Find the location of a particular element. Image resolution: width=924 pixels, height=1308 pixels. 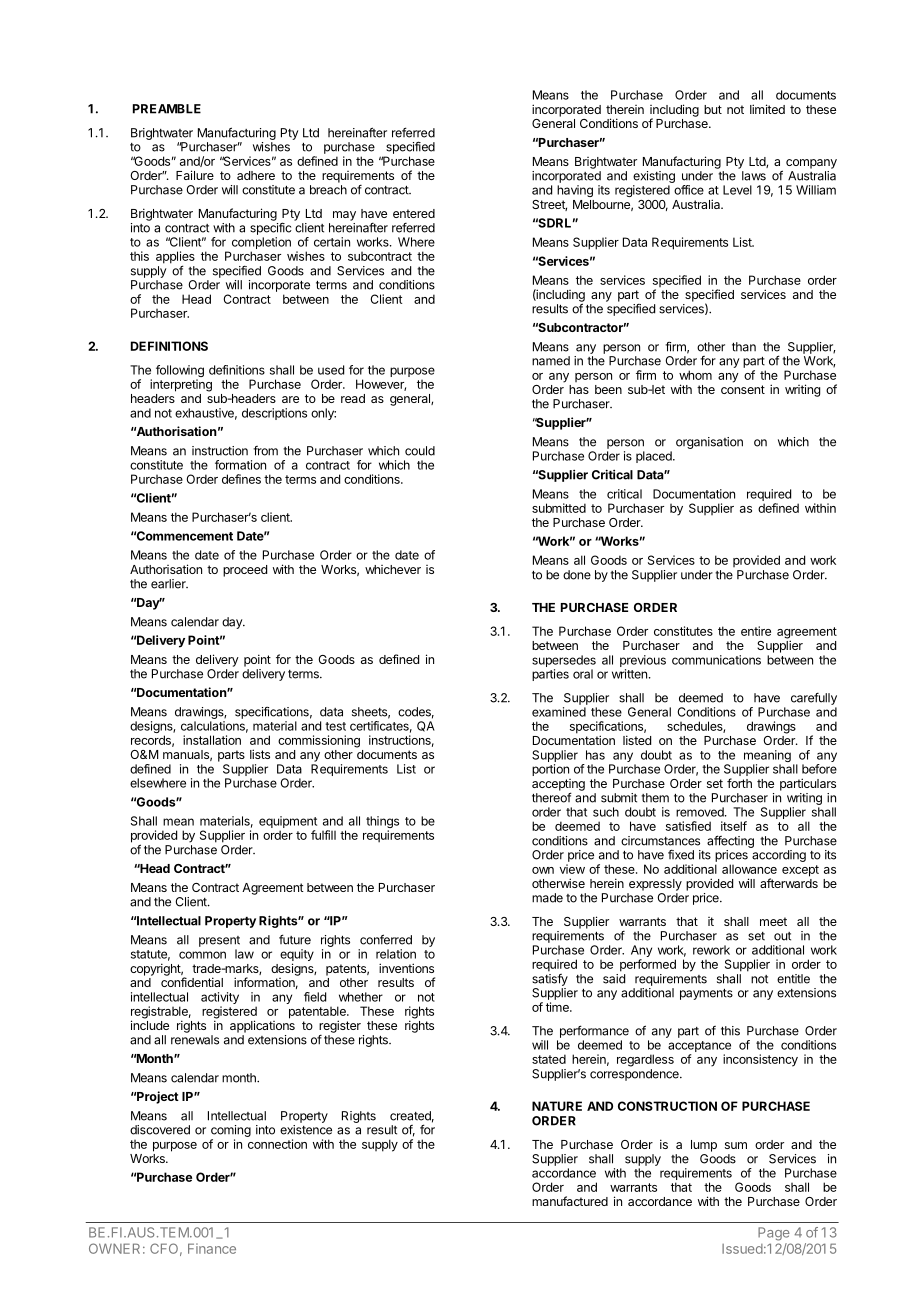

Page is located at coordinates (774, 1234).
